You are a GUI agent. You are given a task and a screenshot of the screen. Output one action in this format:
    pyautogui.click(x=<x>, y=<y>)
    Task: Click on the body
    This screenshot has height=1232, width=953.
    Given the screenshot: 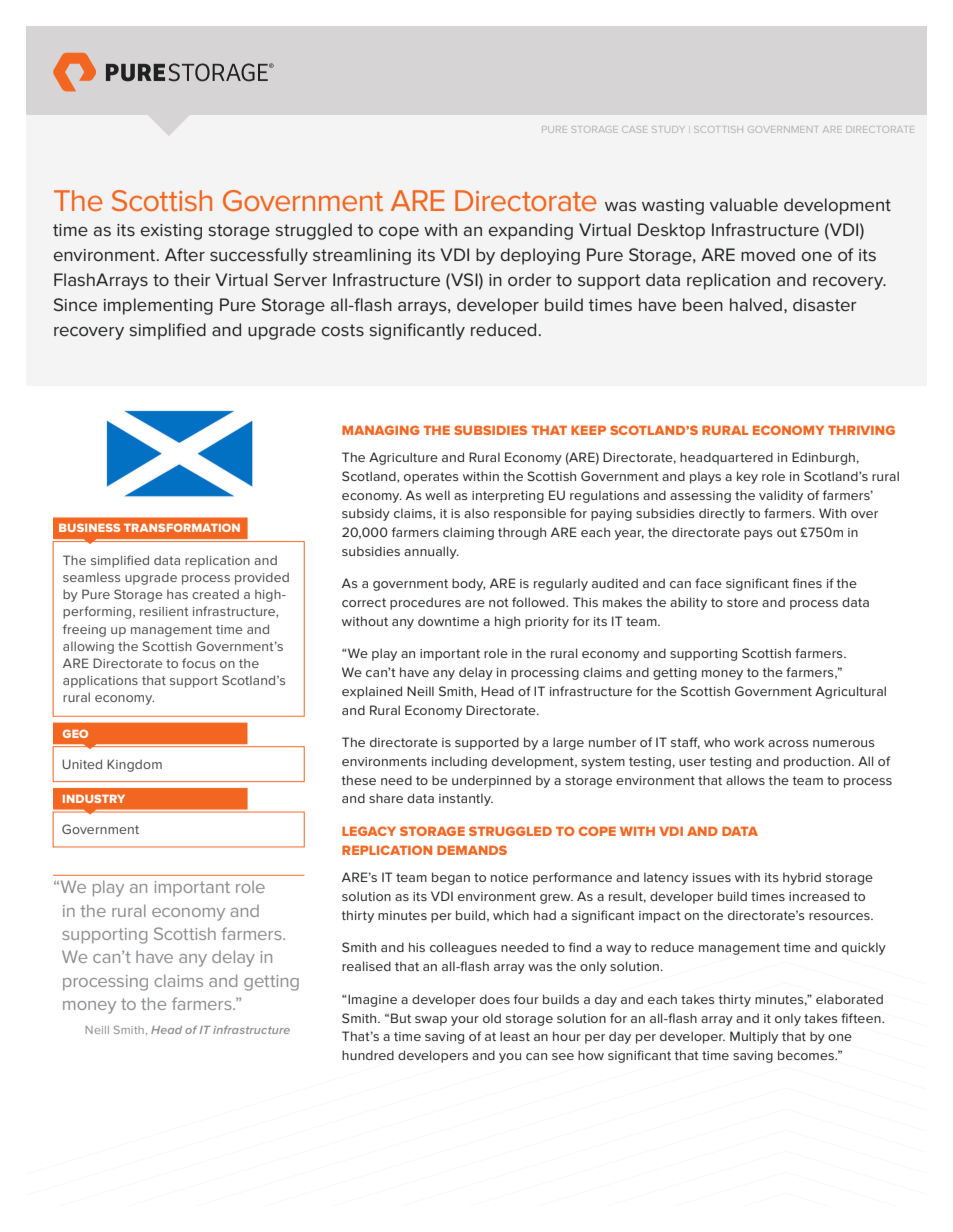 What is the action you would take?
    pyautogui.click(x=468, y=584)
